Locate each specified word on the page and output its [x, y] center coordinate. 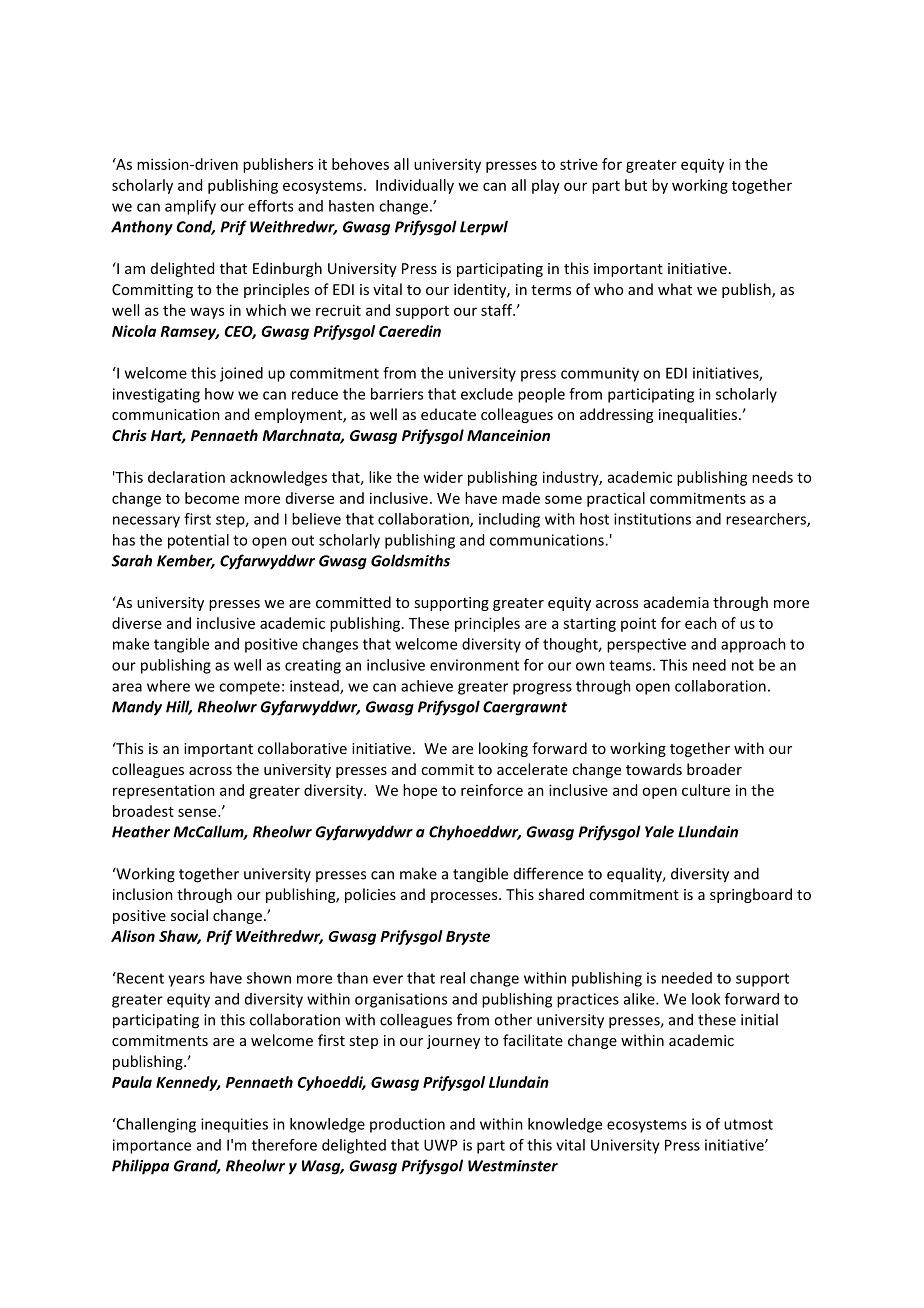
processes [465, 897]
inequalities [699, 415]
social [189, 915]
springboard [751, 895]
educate [448, 414]
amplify [190, 207]
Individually [415, 186]
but [636, 185]
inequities [234, 1125]
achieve [427, 686]
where [168, 686]
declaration [186, 477]
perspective [646, 645]
